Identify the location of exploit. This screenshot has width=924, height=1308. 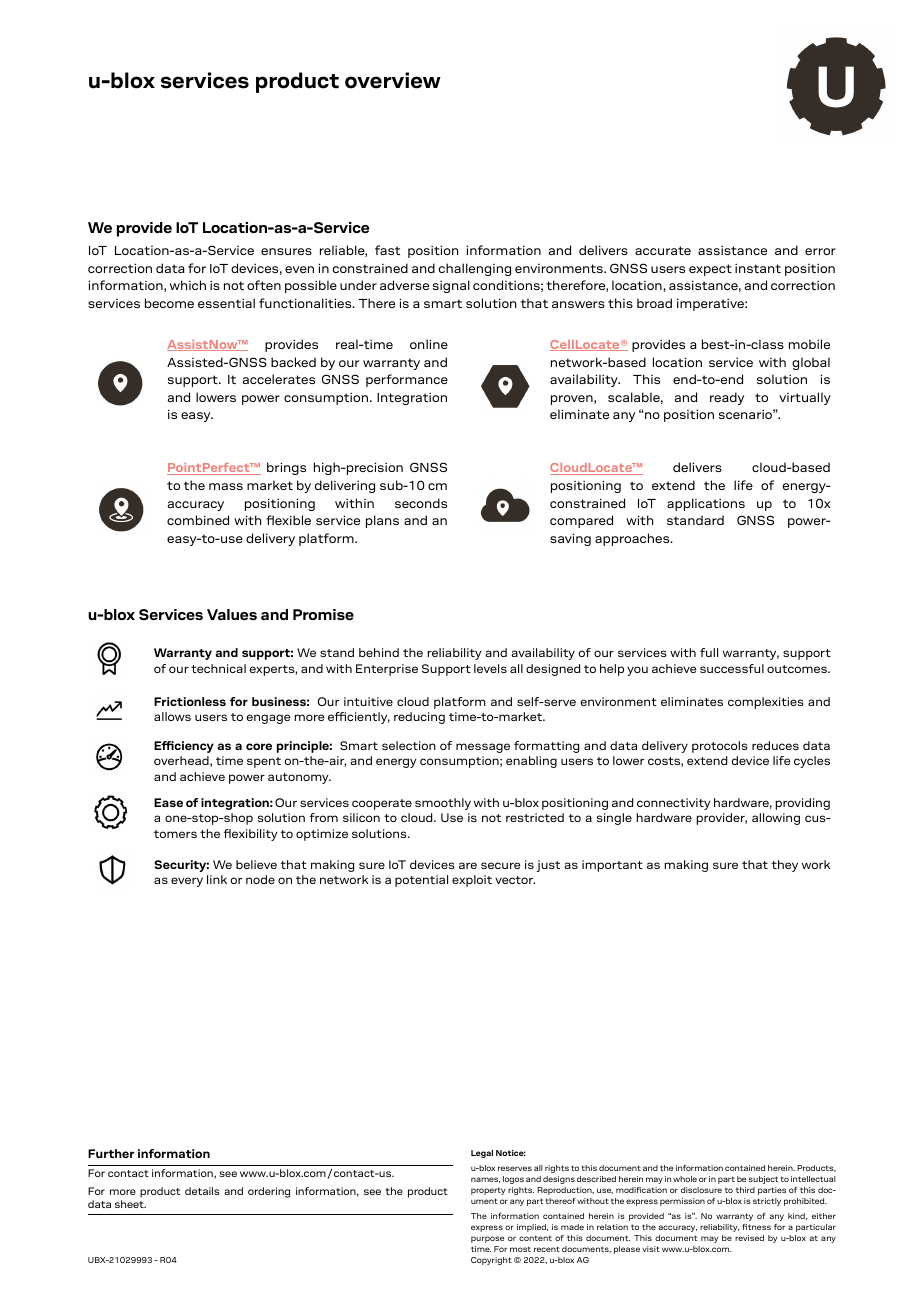
(472, 881).
